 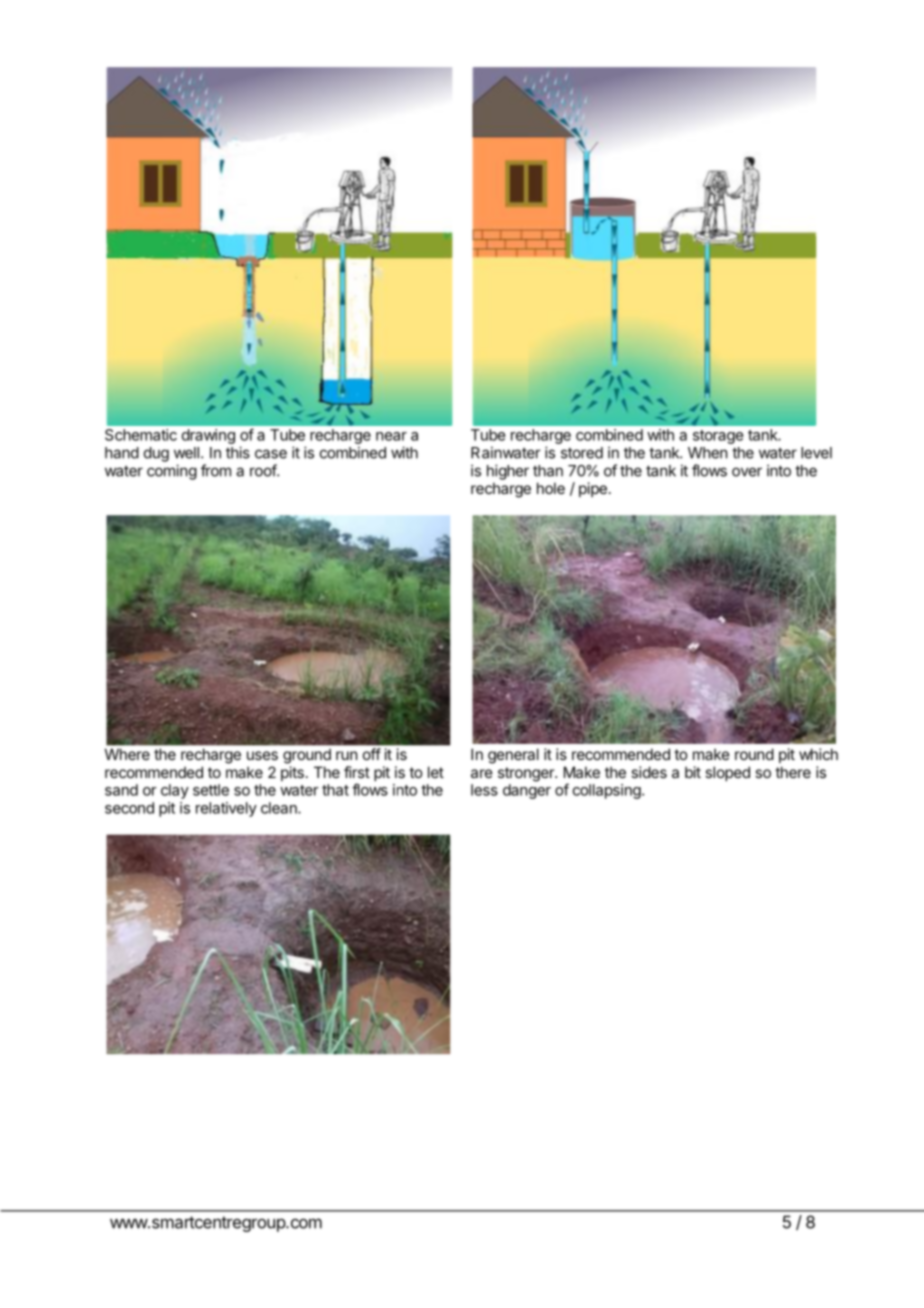 I want to click on When, so click(x=707, y=453).
